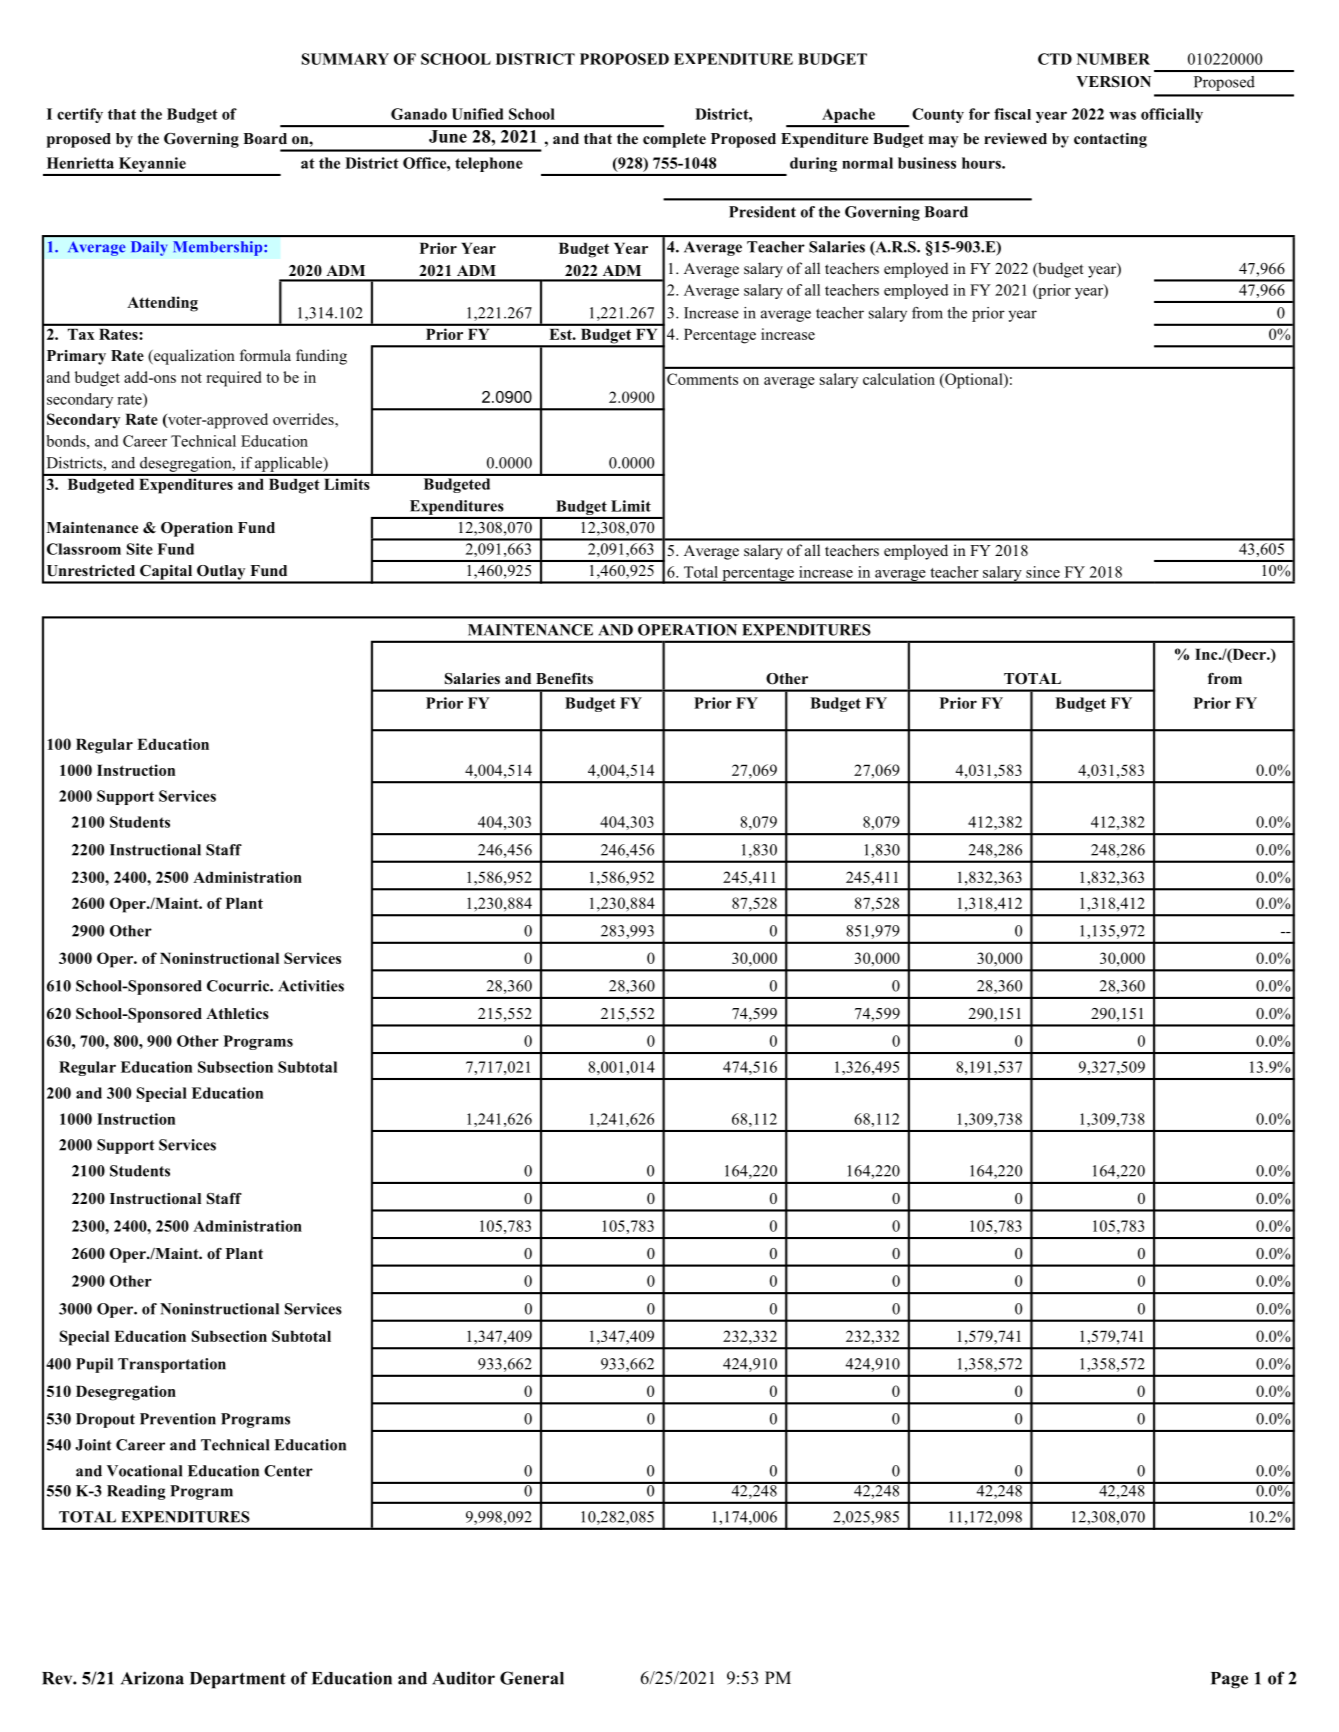 This screenshot has width=1339, height=1732. Describe the element at coordinates (80, 115) in the screenshot. I see `certify` at that location.
